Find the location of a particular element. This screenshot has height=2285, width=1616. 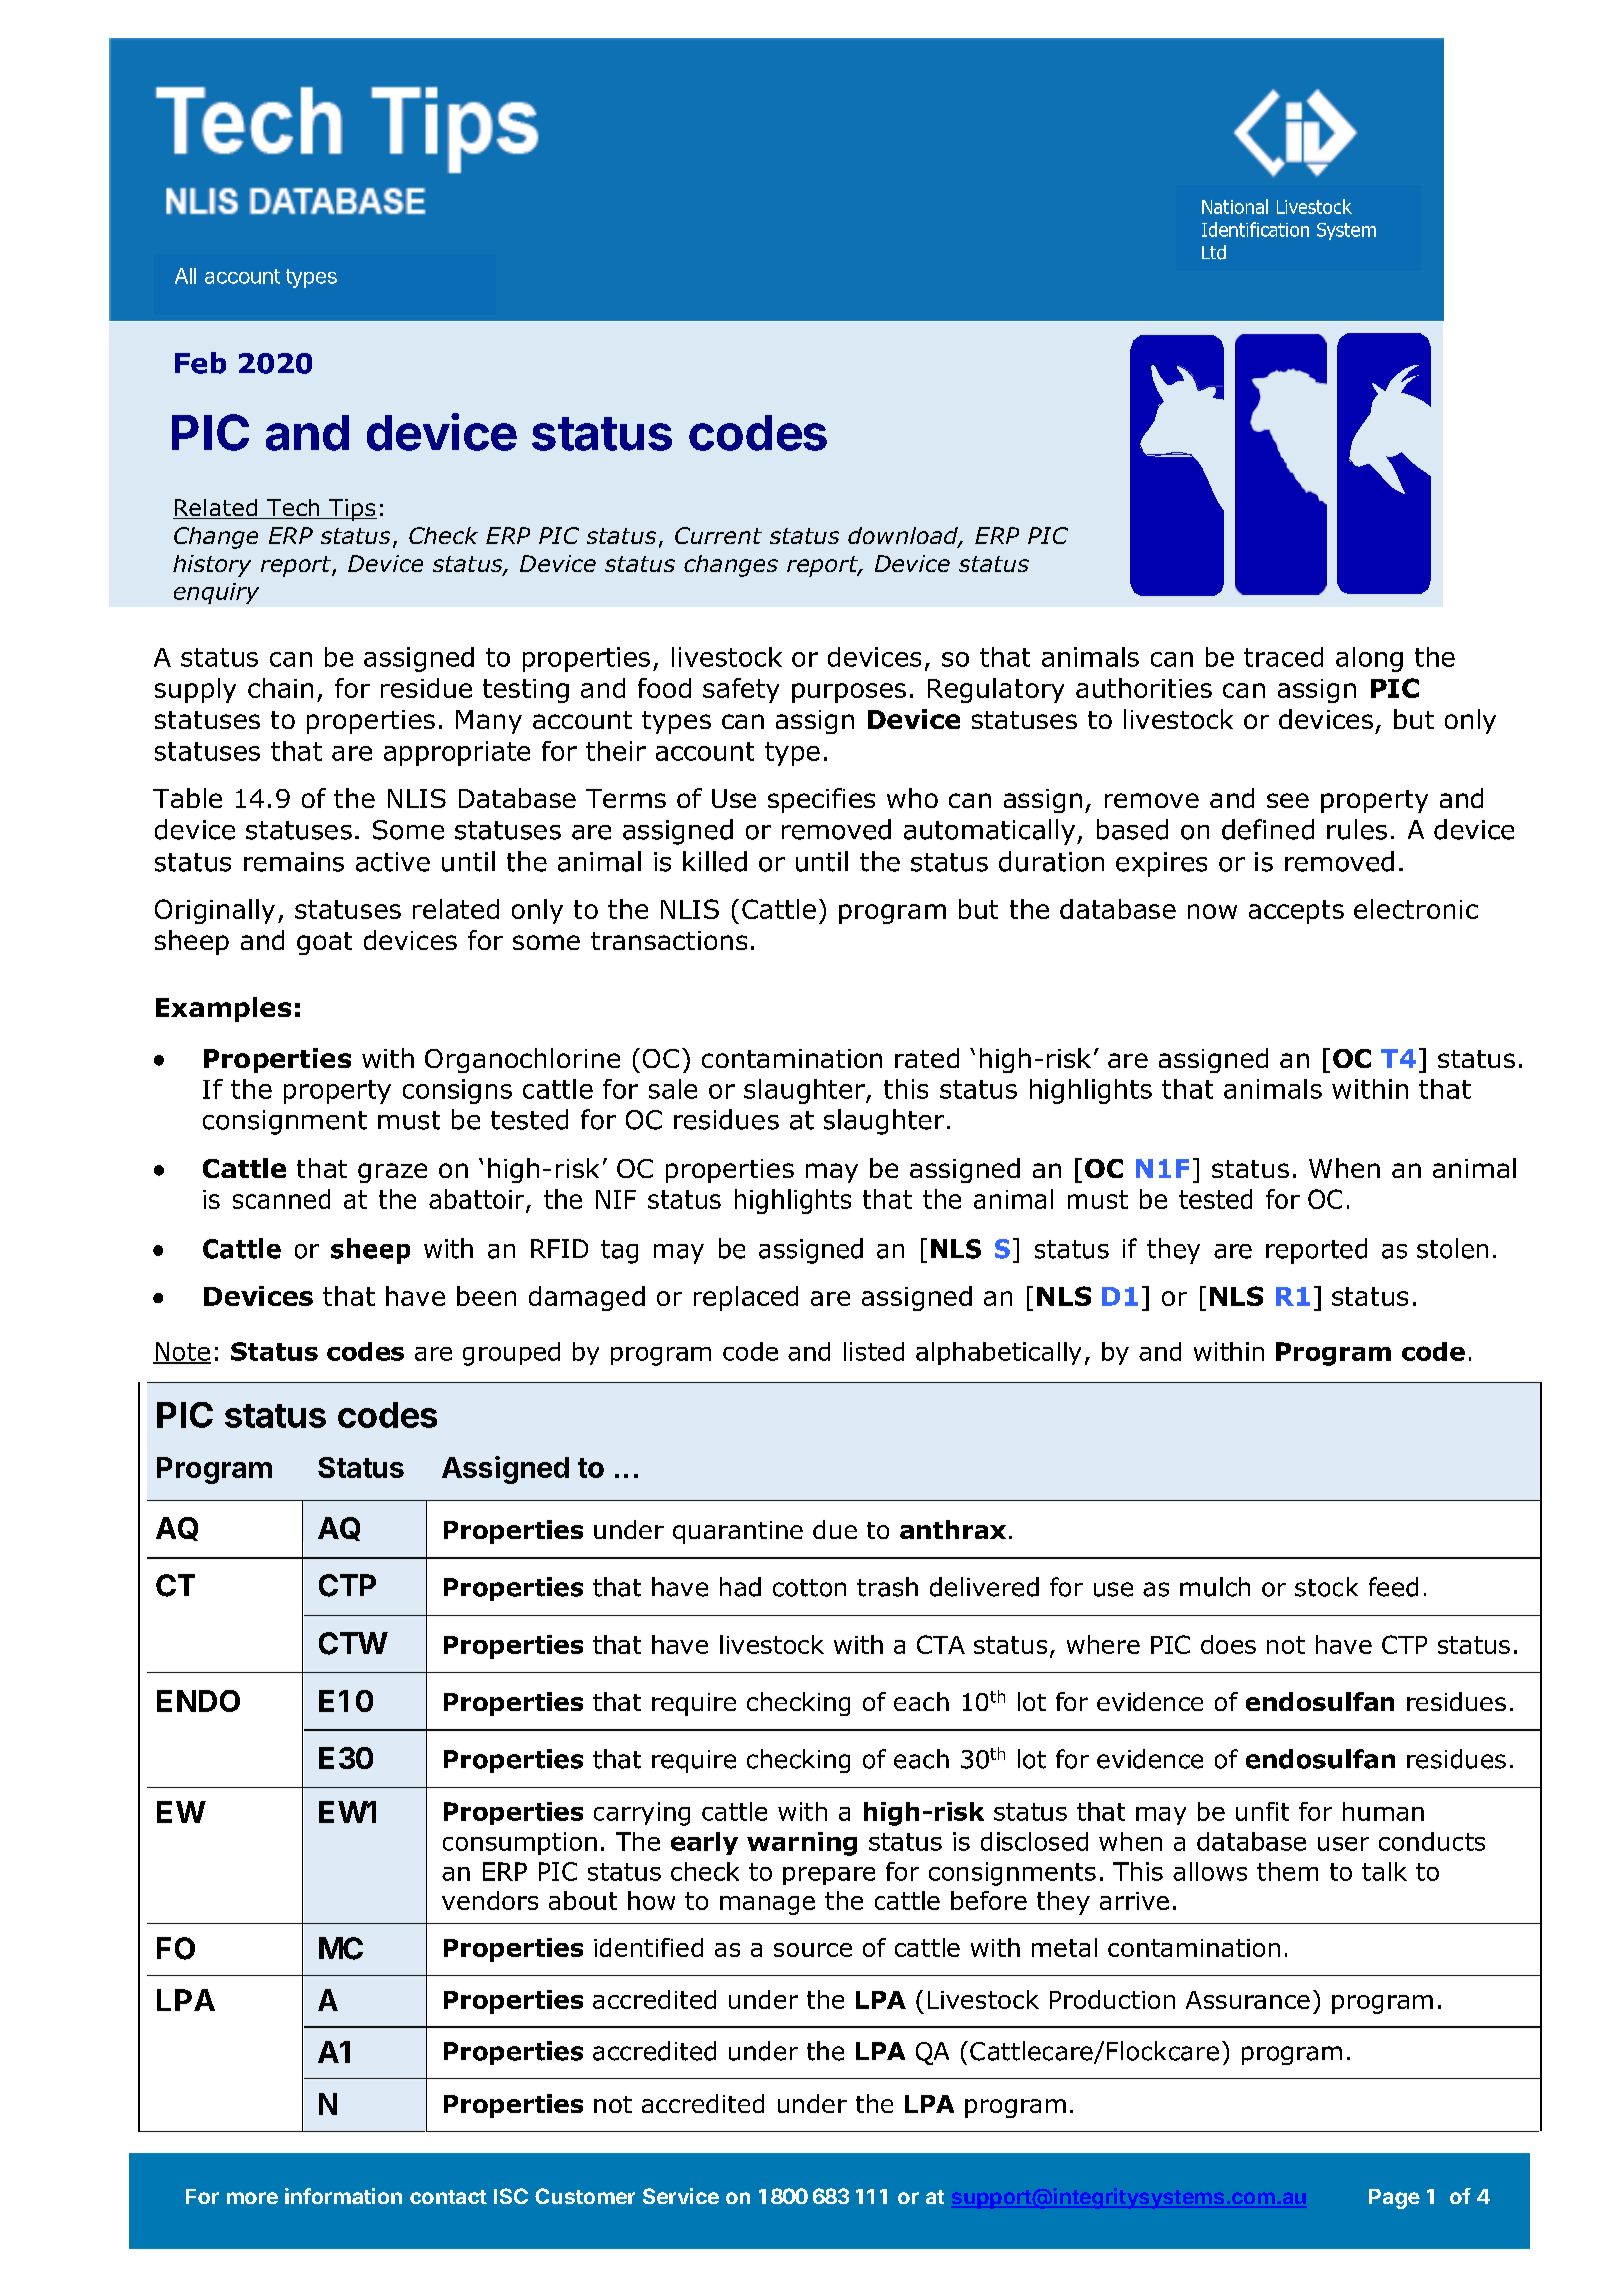

quarantine is located at coordinates (738, 1532).
